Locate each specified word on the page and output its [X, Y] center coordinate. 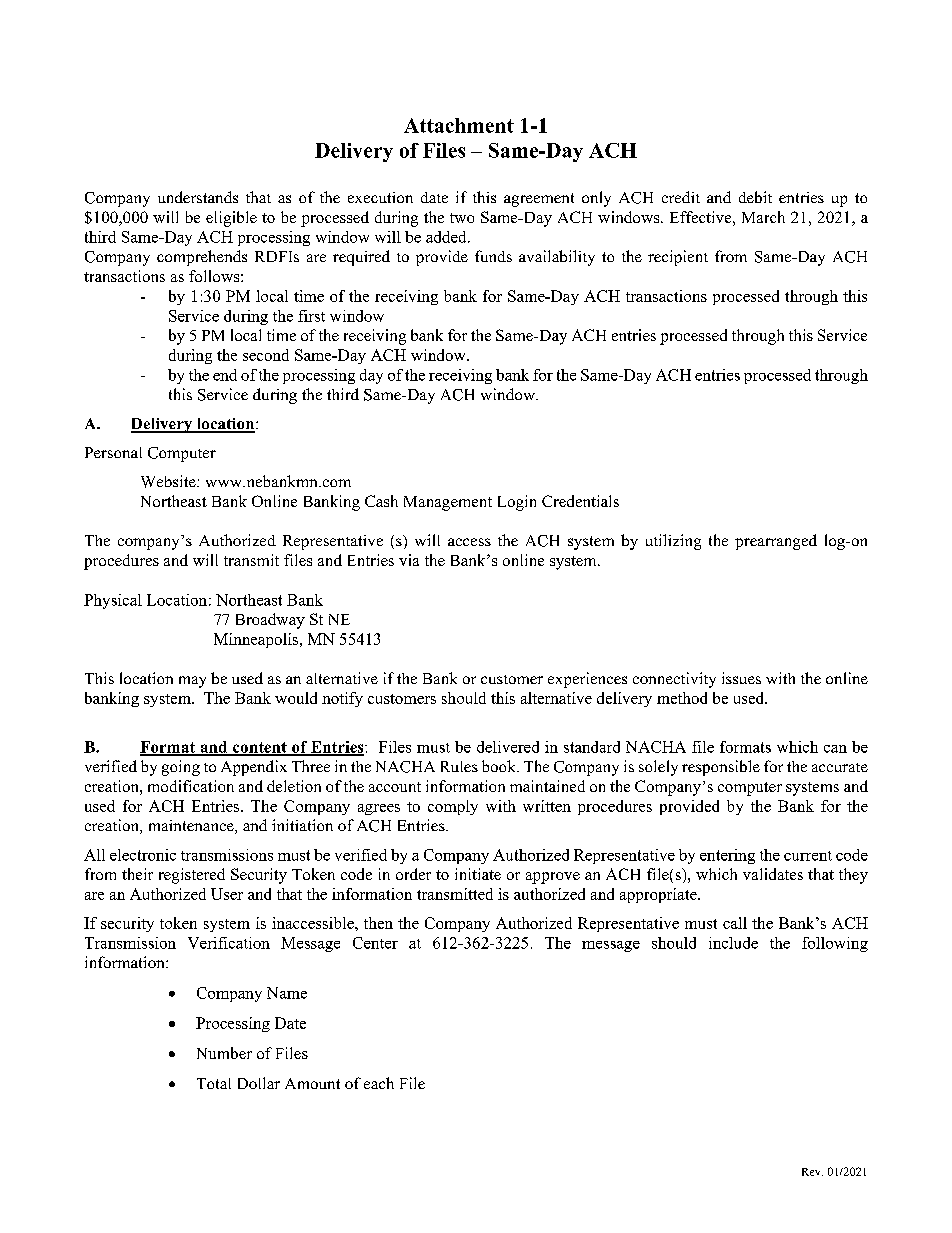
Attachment [459, 125]
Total [214, 1083]
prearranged [776, 542]
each [379, 1083]
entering [727, 856]
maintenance [192, 827]
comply [453, 807]
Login [517, 503]
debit [755, 197]
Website [169, 481]
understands [198, 197]
